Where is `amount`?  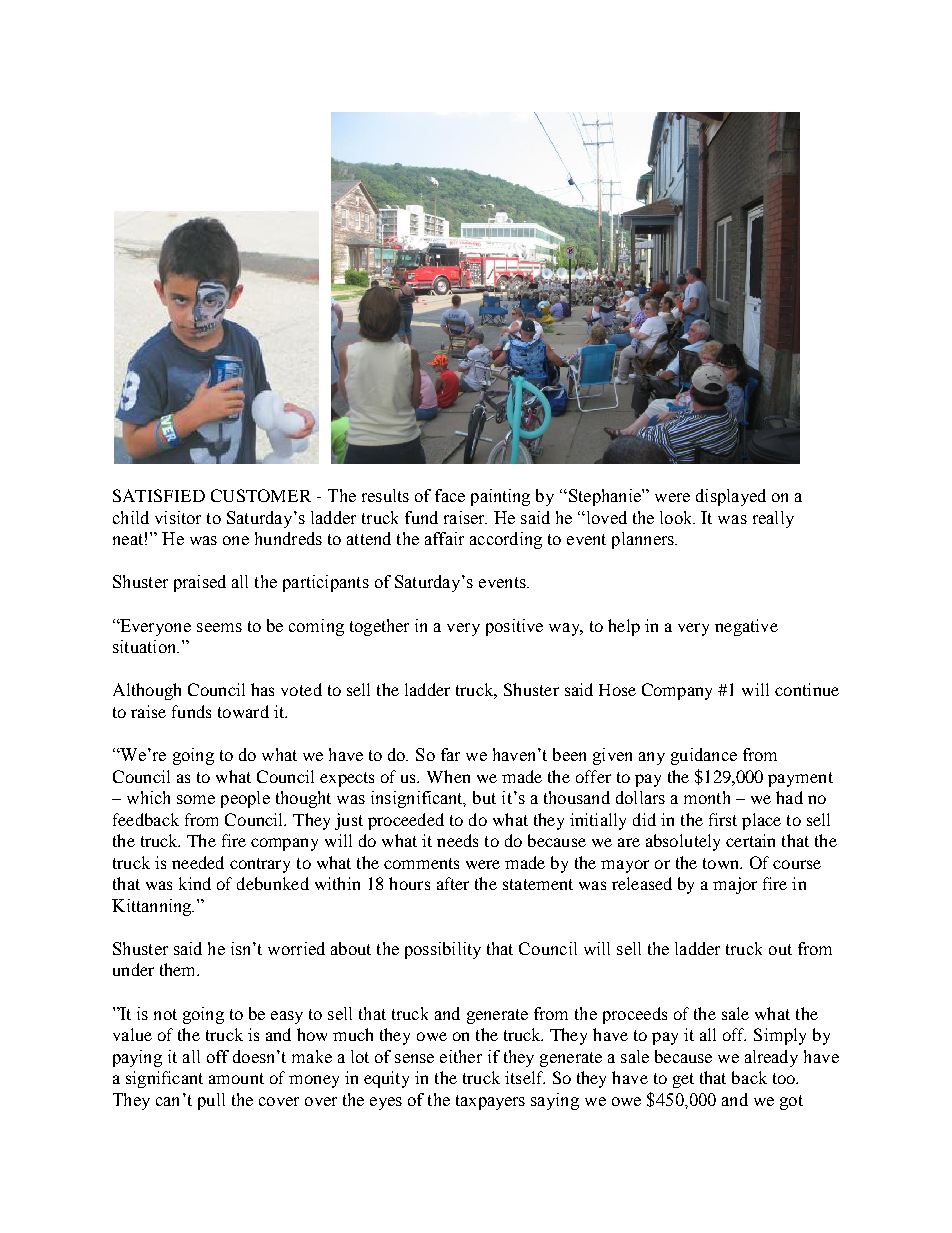
amount is located at coordinates (236, 1078).
